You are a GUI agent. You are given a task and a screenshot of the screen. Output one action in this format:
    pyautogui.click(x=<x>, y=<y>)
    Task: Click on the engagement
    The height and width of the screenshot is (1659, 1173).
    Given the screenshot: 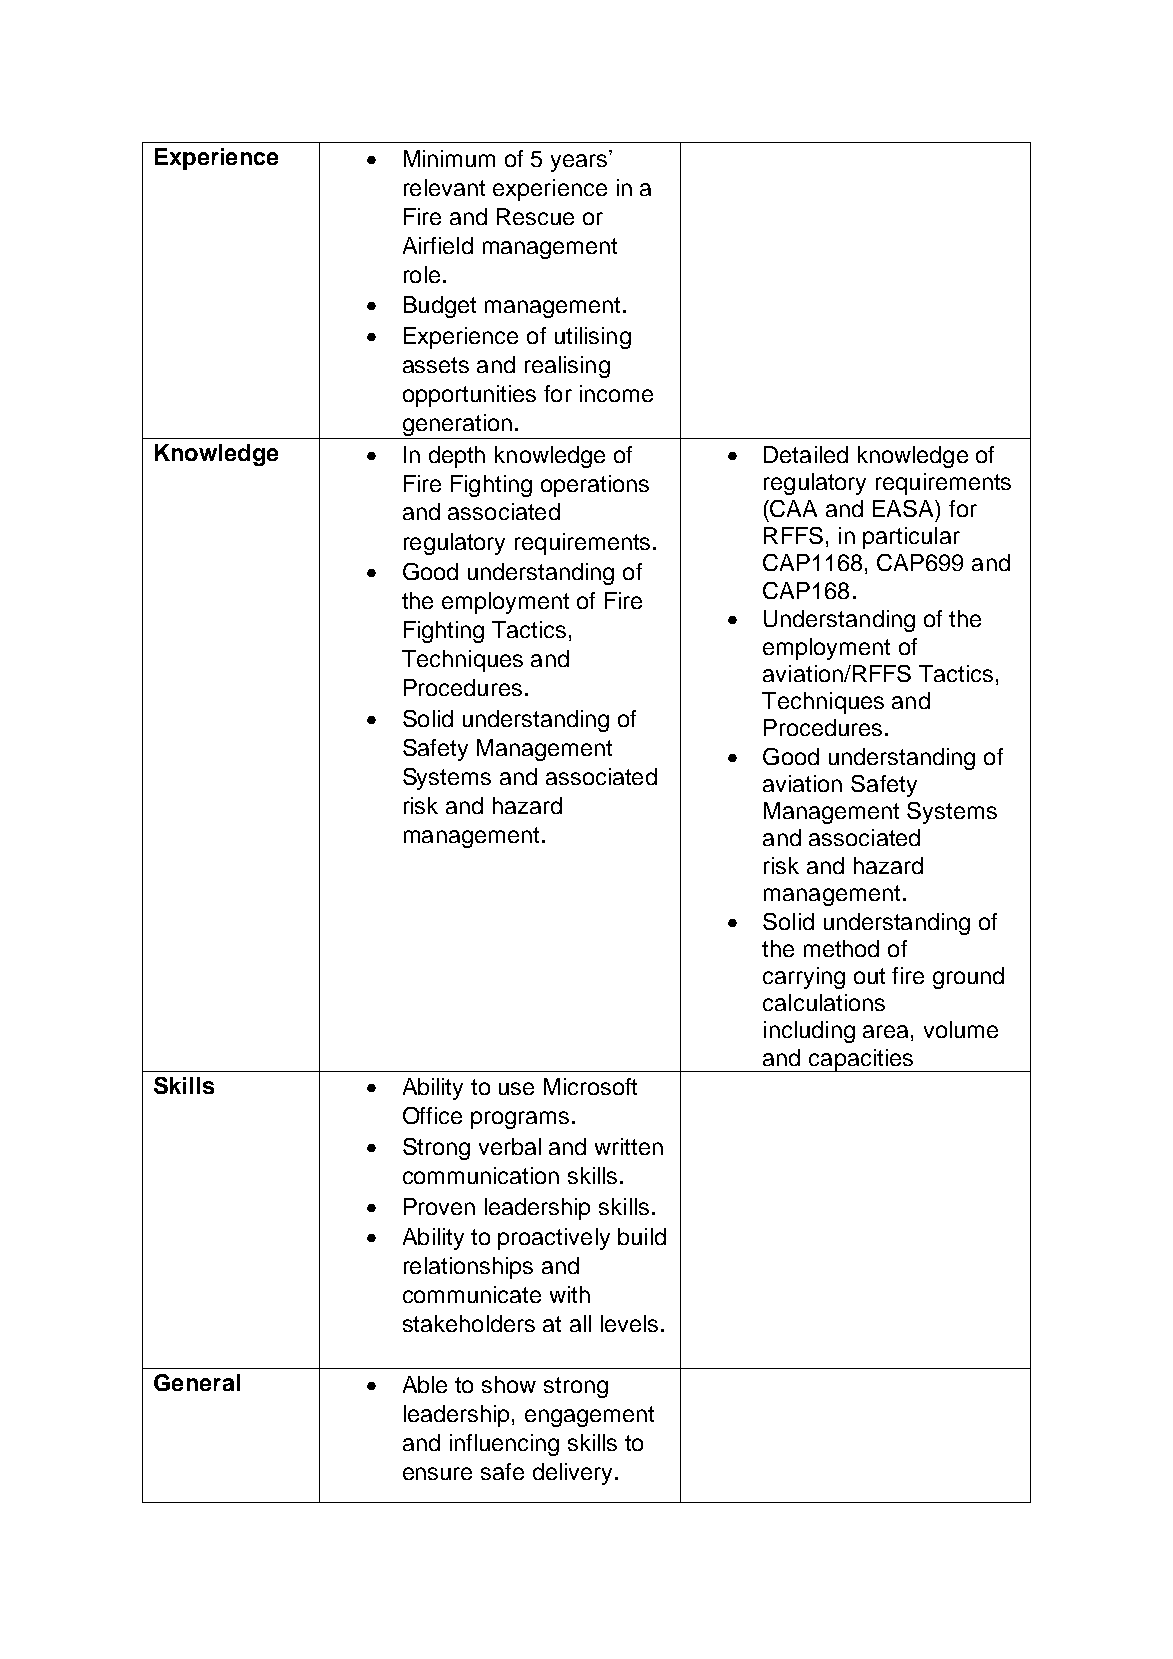 What is the action you would take?
    pyautogui.click(x=589, y=1416)
